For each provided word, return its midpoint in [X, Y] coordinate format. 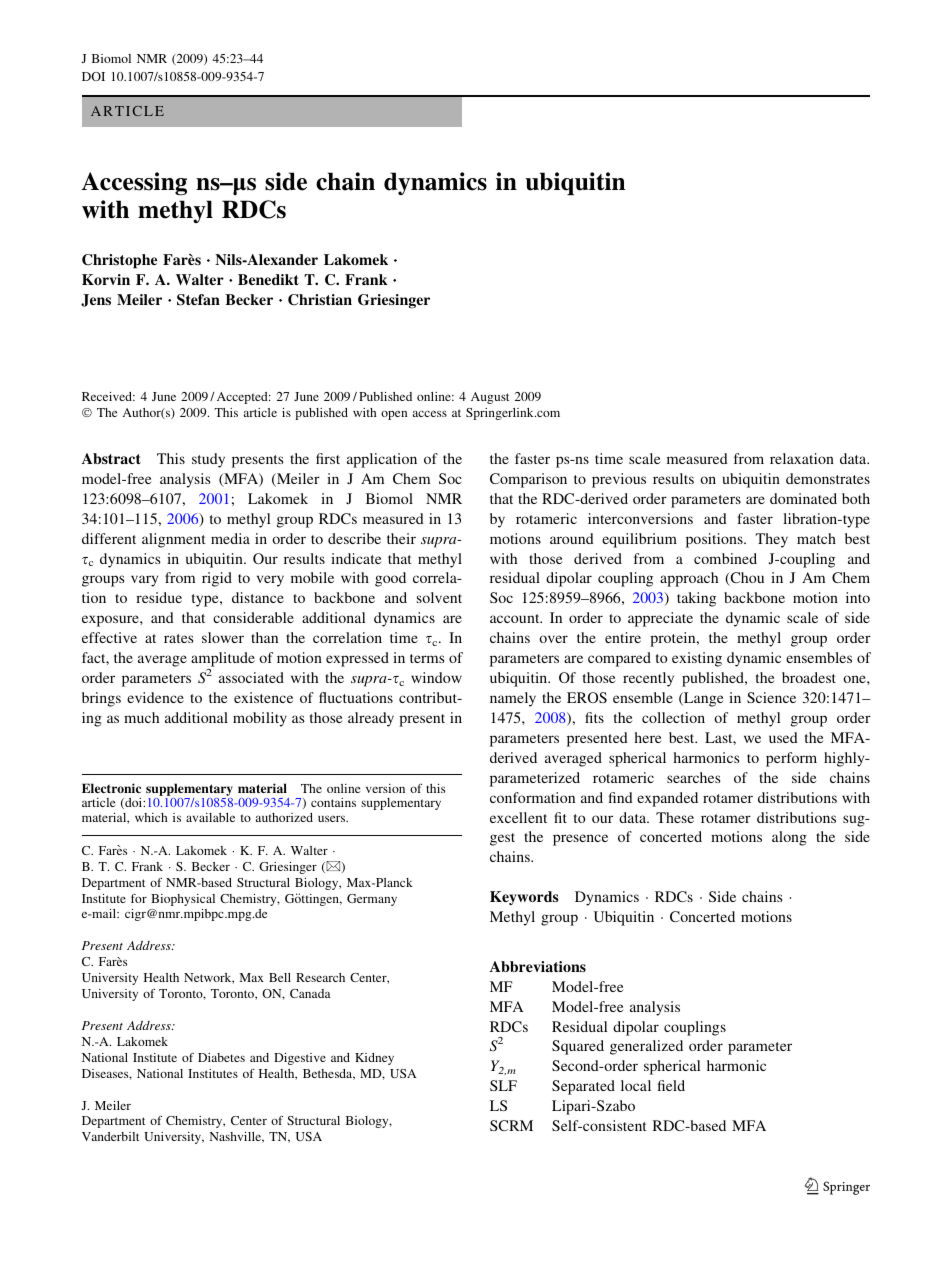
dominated [803, 498]
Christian [320, 300]
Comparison [528, 480]
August [490, 398]
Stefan [198, 300]
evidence [155, 697]
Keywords [524, 898]
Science [771, 697]
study [208, 460]
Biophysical [183, 900]
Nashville [236, 1137]
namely [513, 699]
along [789, 838]
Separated [583, 1087]
